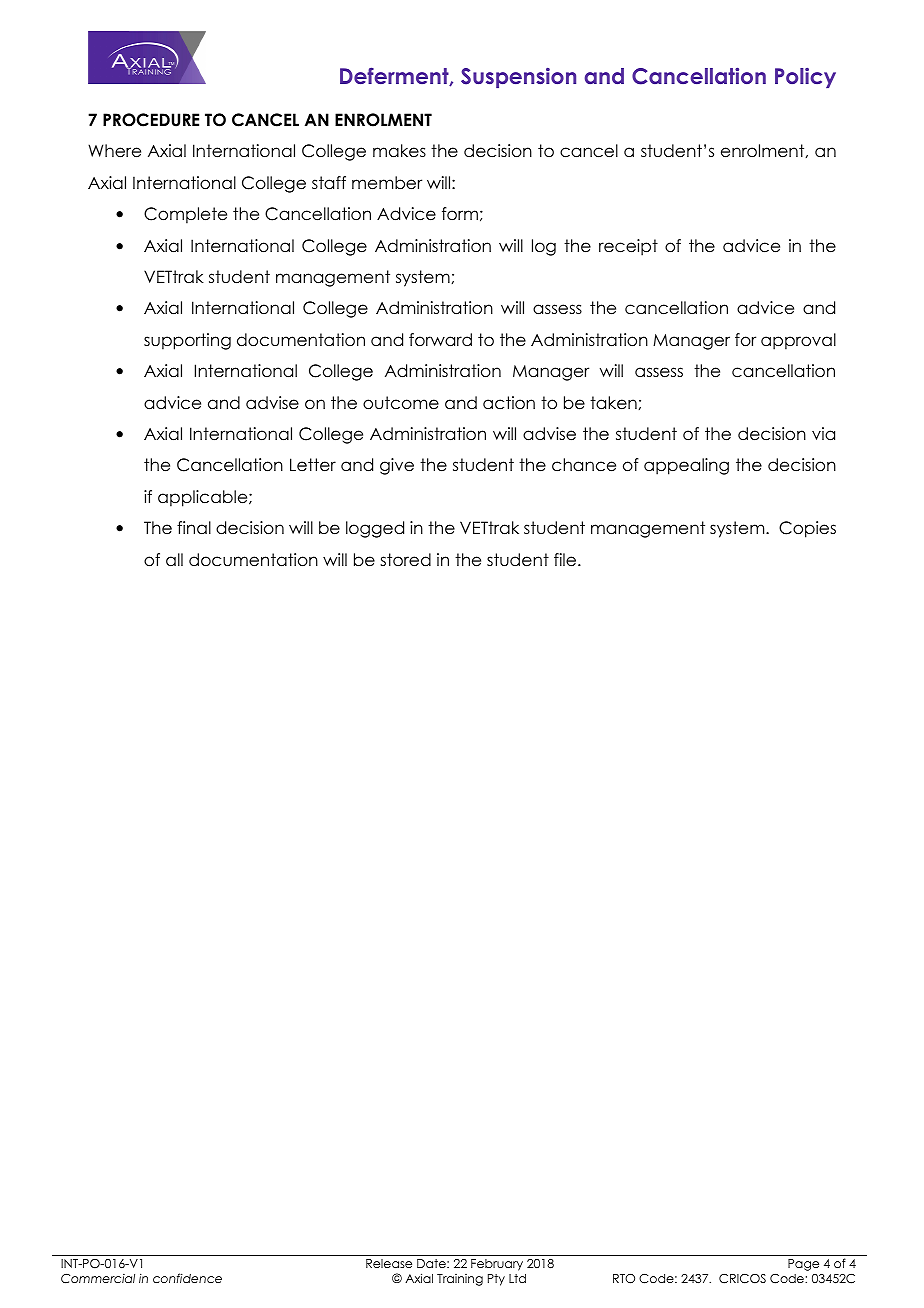 This screenshot has height=1308, width=924. I want to click on PROCEDURE, so click(151, 120).
